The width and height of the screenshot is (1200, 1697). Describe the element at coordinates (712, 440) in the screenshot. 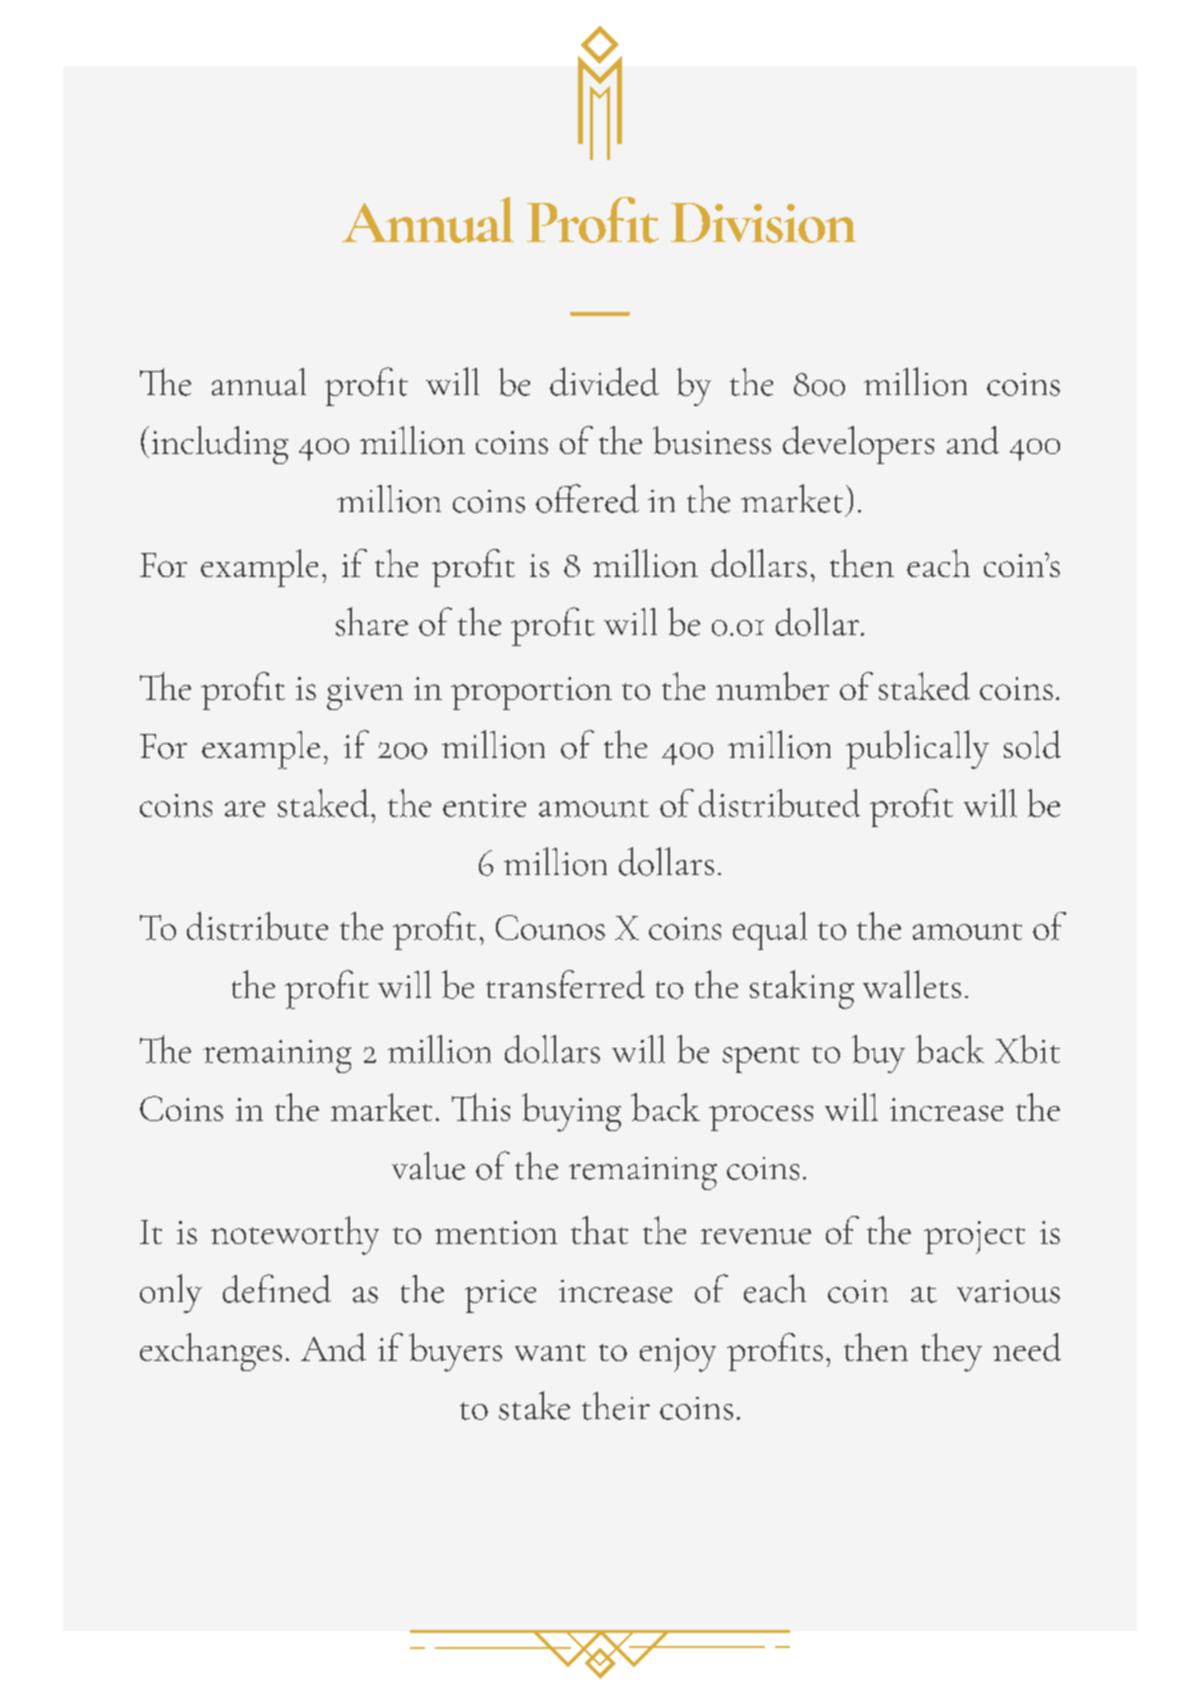

I see `business` at that location.
